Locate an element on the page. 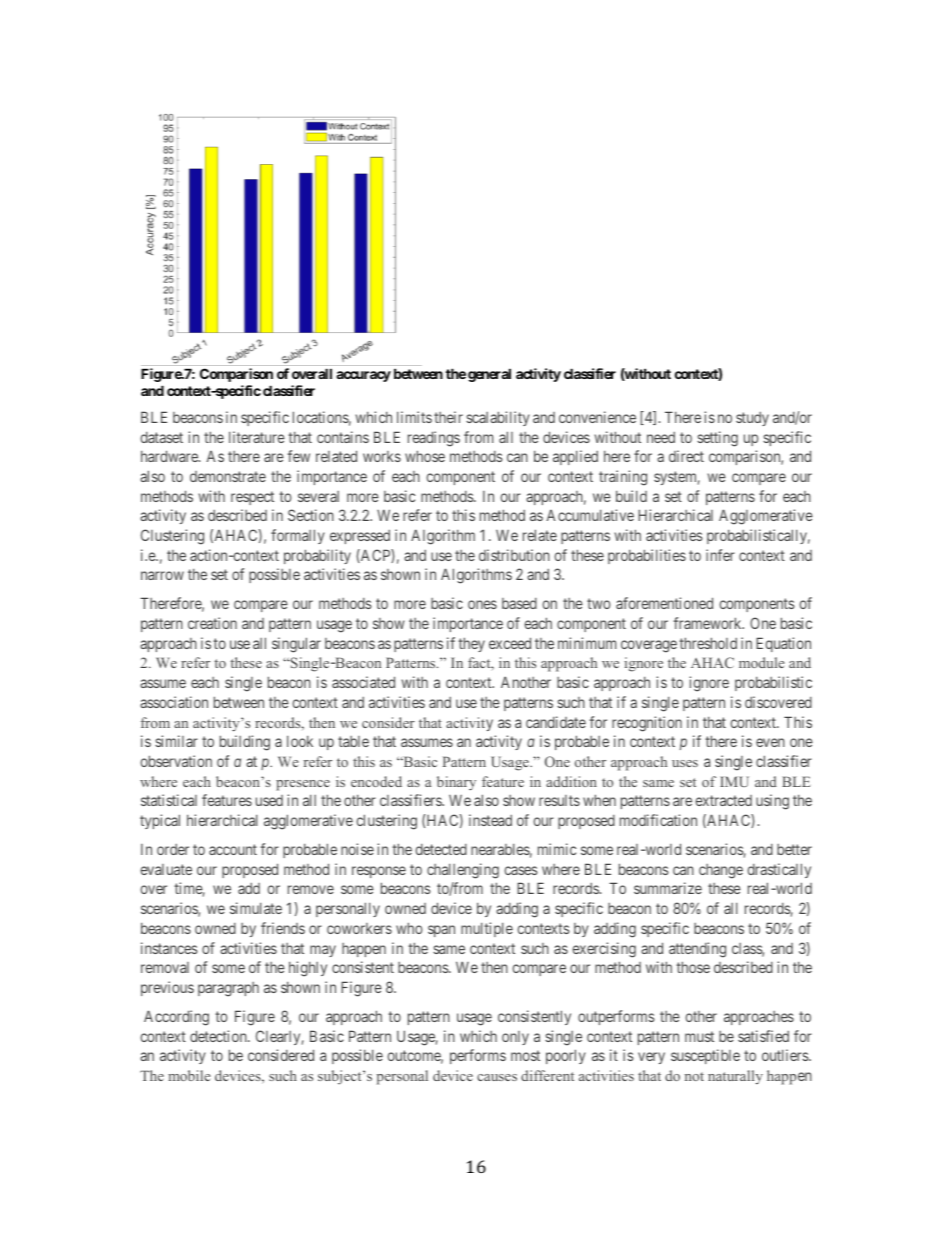 This document has width=952, height=1233. account is located at coordinates (233, 849).
